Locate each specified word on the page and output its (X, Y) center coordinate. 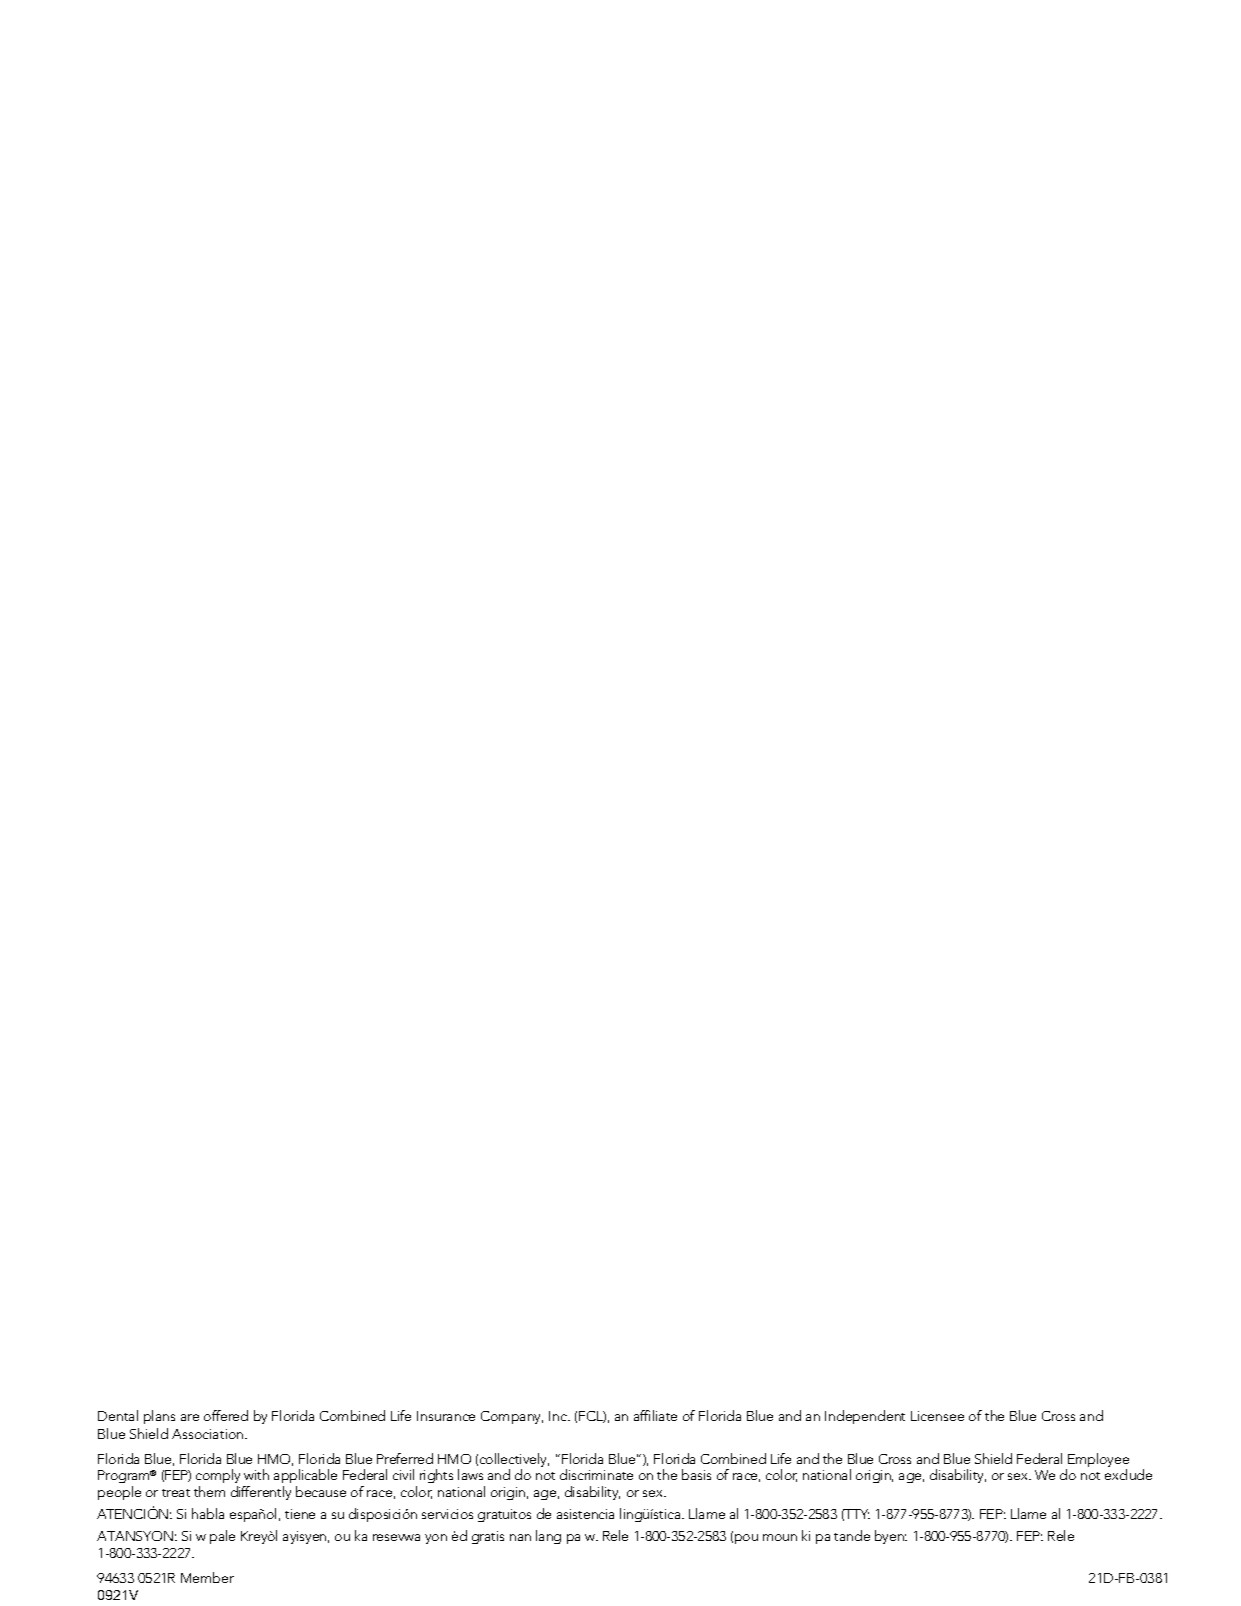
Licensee (937, 1416)
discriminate (596, 1474)
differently (261, 1493)
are (190, 1417)
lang (548, 1537)
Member (207, 1577)
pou (746, 1539)
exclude (1128, 1474)
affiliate (655, 1415)
